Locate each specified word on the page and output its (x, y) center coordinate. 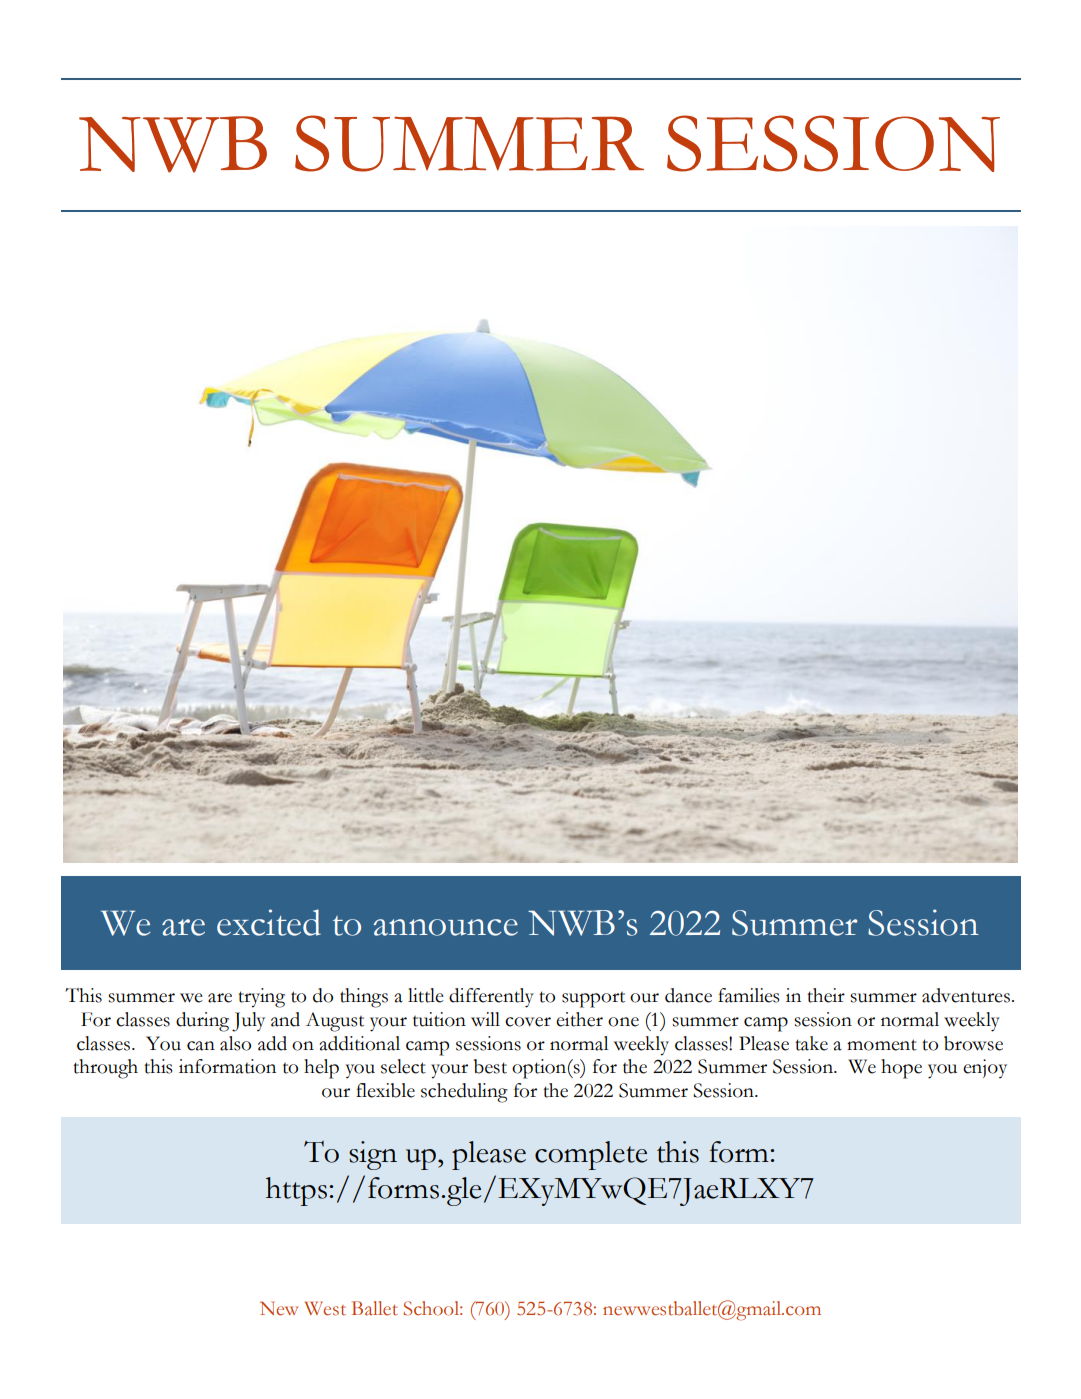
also (235, 1043)
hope (901, 1069)
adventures (966, 995)
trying (261, 998)
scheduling (464, 1093)
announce (445, 927)
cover (528, 1022)
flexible (385, 1090)
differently (491, 998)
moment (882, 1045)
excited (269, 922)
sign (373, 1155)
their (826, 995)
